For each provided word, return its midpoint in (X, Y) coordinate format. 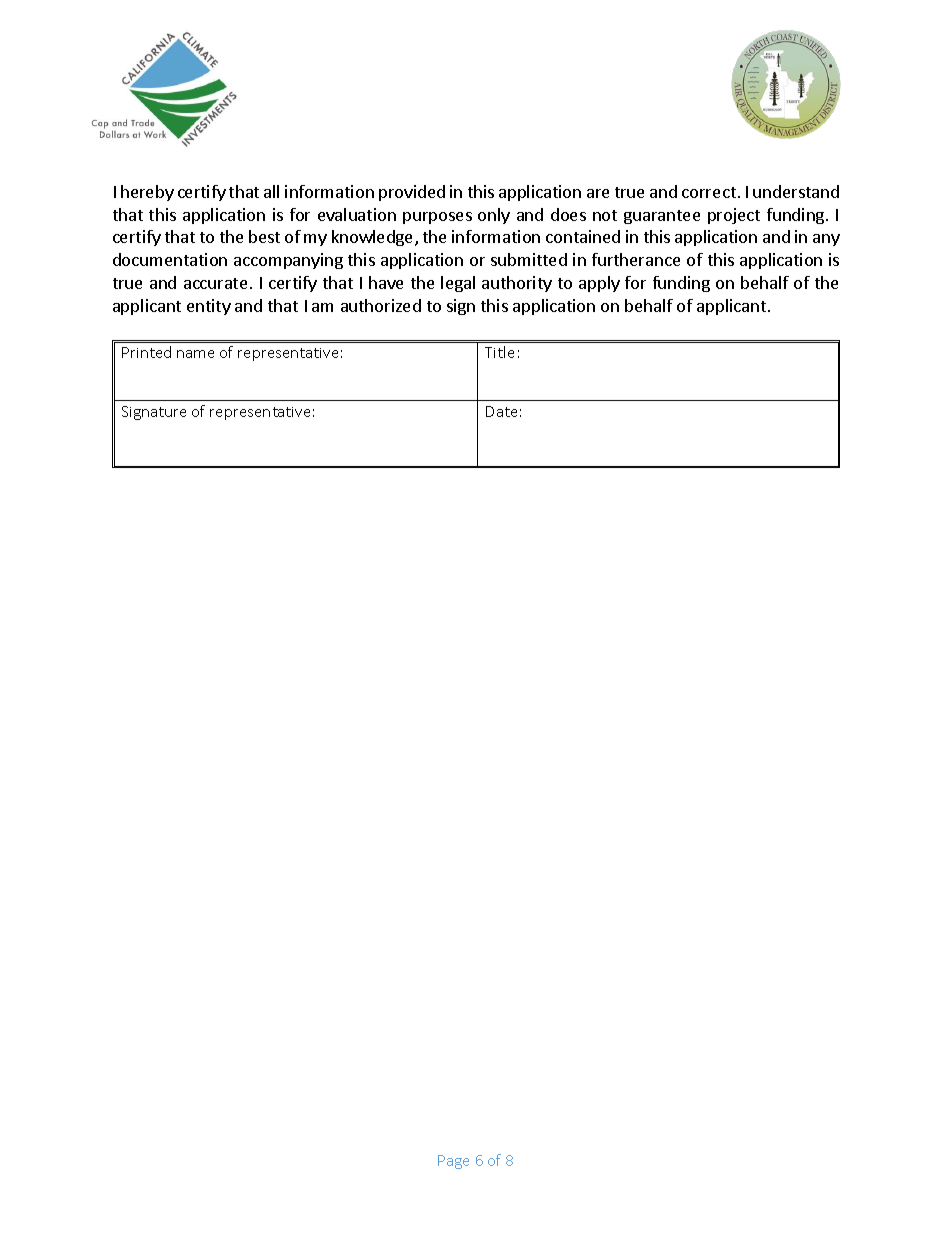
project (734, 216)
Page (453, 1162)
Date (501, 411)
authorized (381, 305)
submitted (529, 259)
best (264, 236)
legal (458, 284)
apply (599, 284)
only (494, 216)
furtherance (636, 259)
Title (499, 352)
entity (209, 307)
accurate (215, 283)
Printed (146, 352)
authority (517, 284)
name (195, 354)
